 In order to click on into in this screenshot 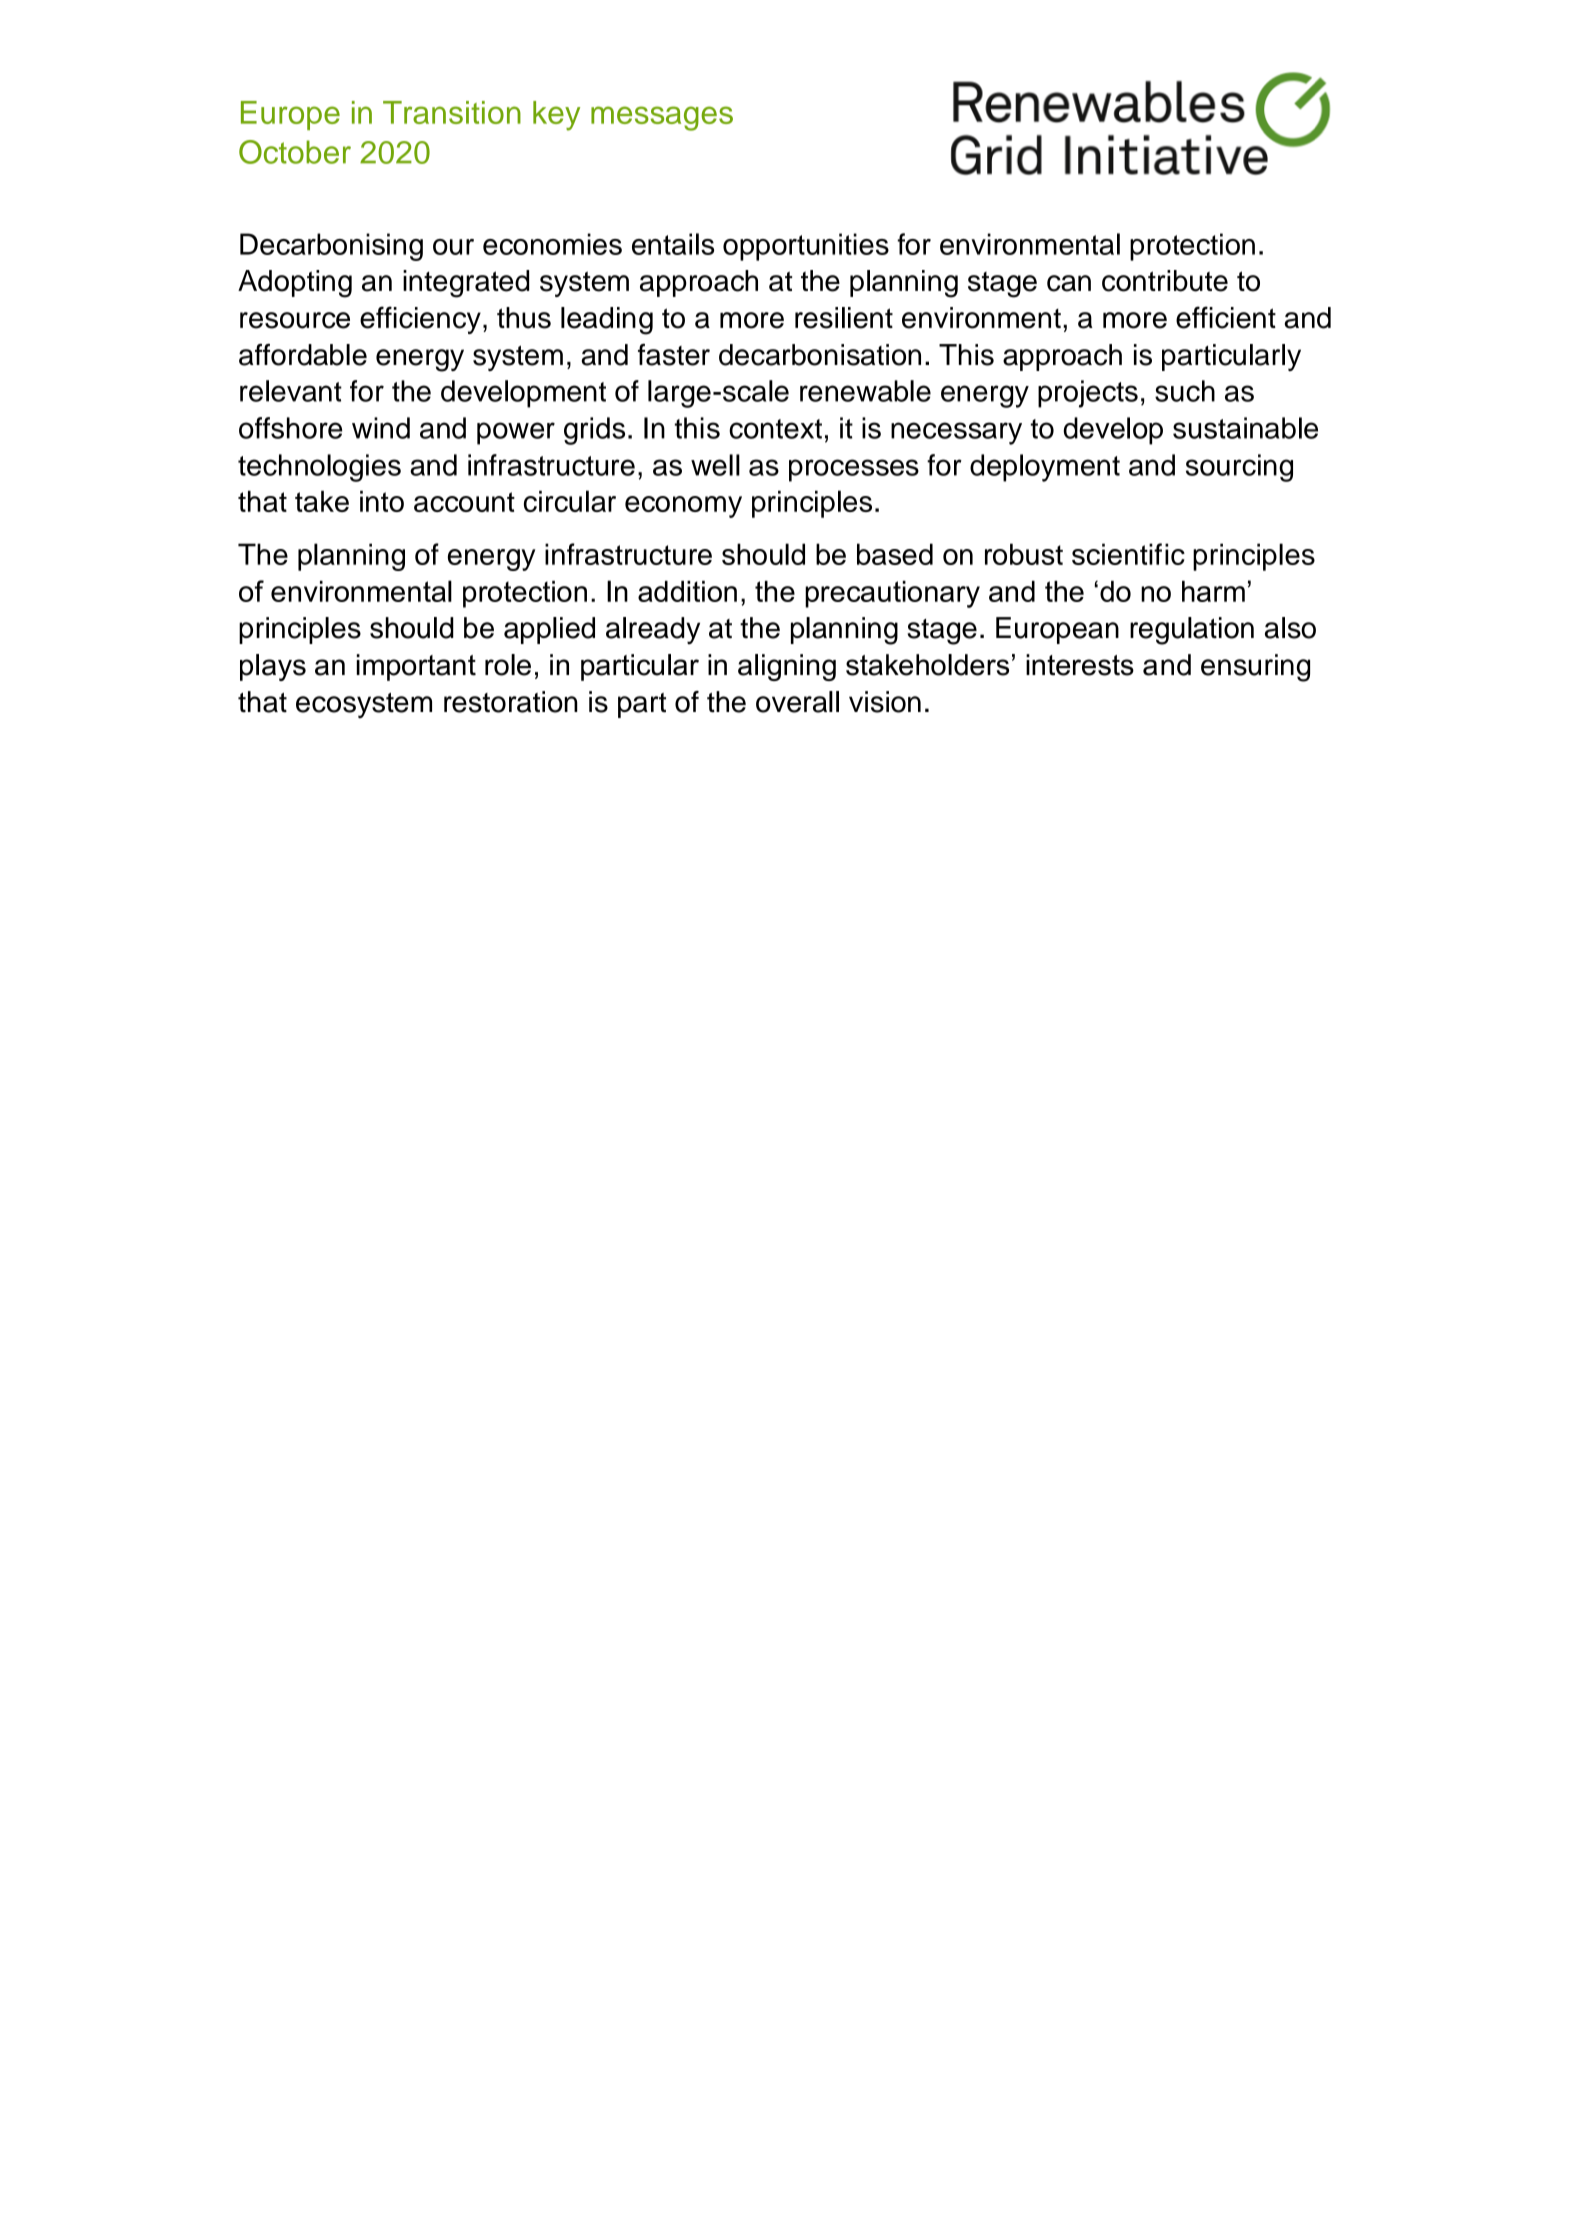, I will do `click(382, 501)`.
